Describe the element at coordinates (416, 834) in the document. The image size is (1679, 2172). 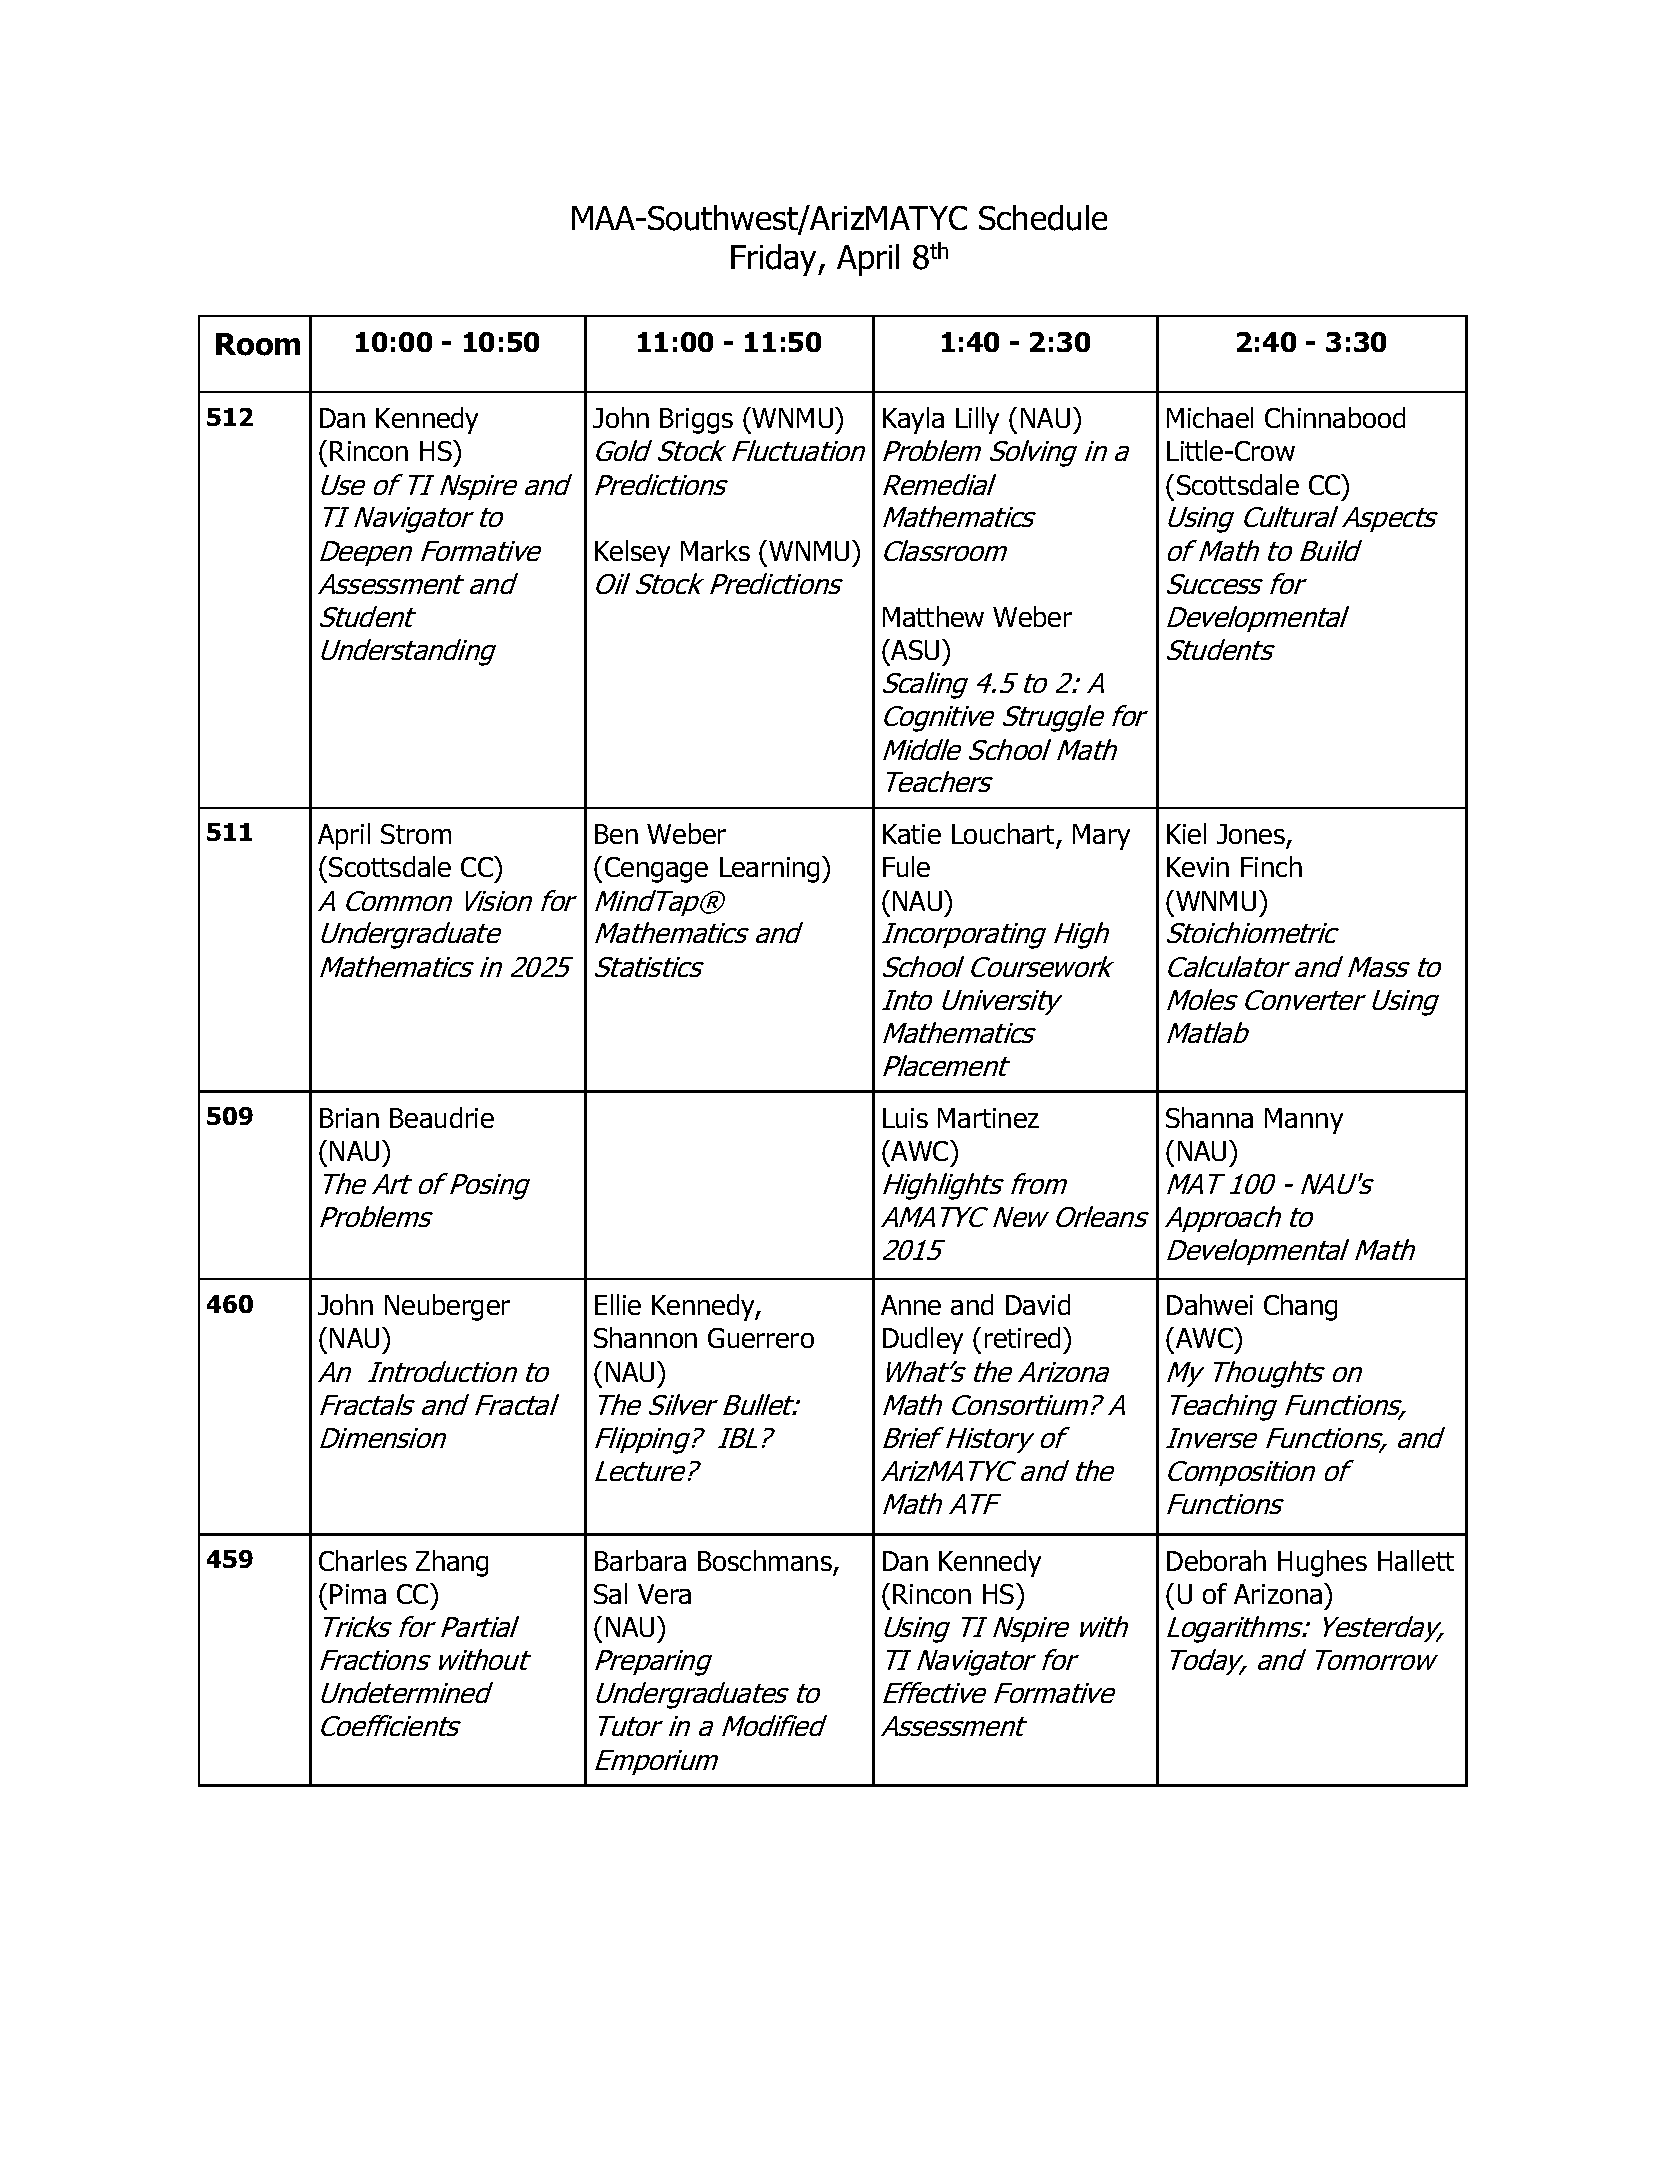
I see `Strom` at that location.
